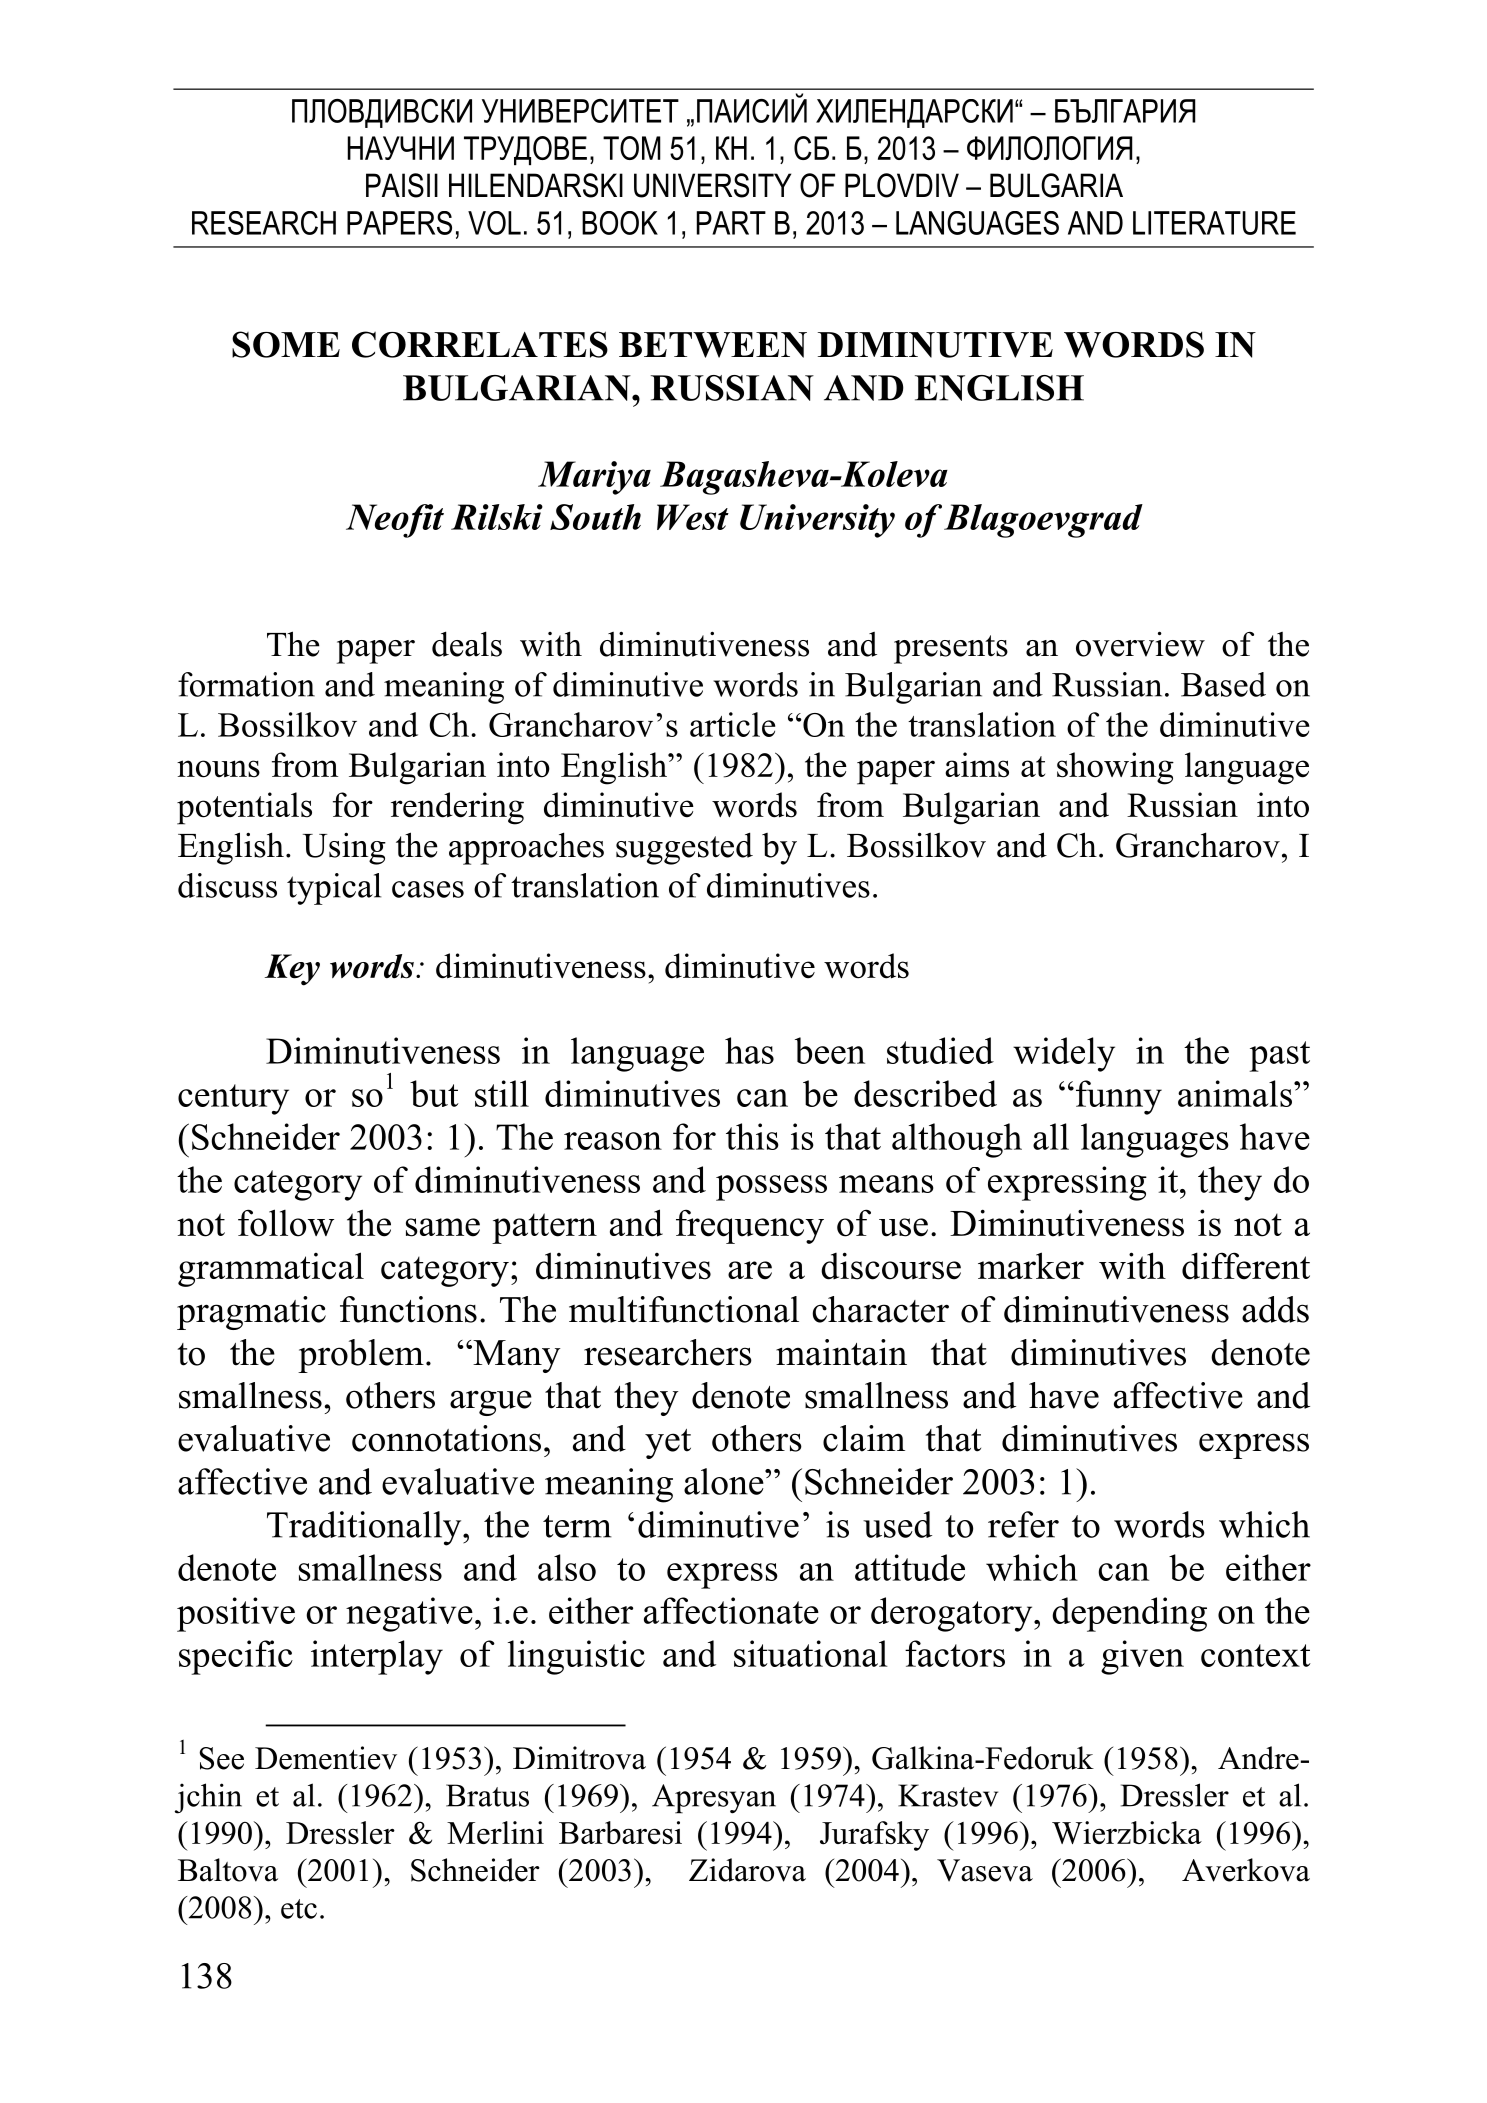  I want to click on alone, so click(725, 1481).
